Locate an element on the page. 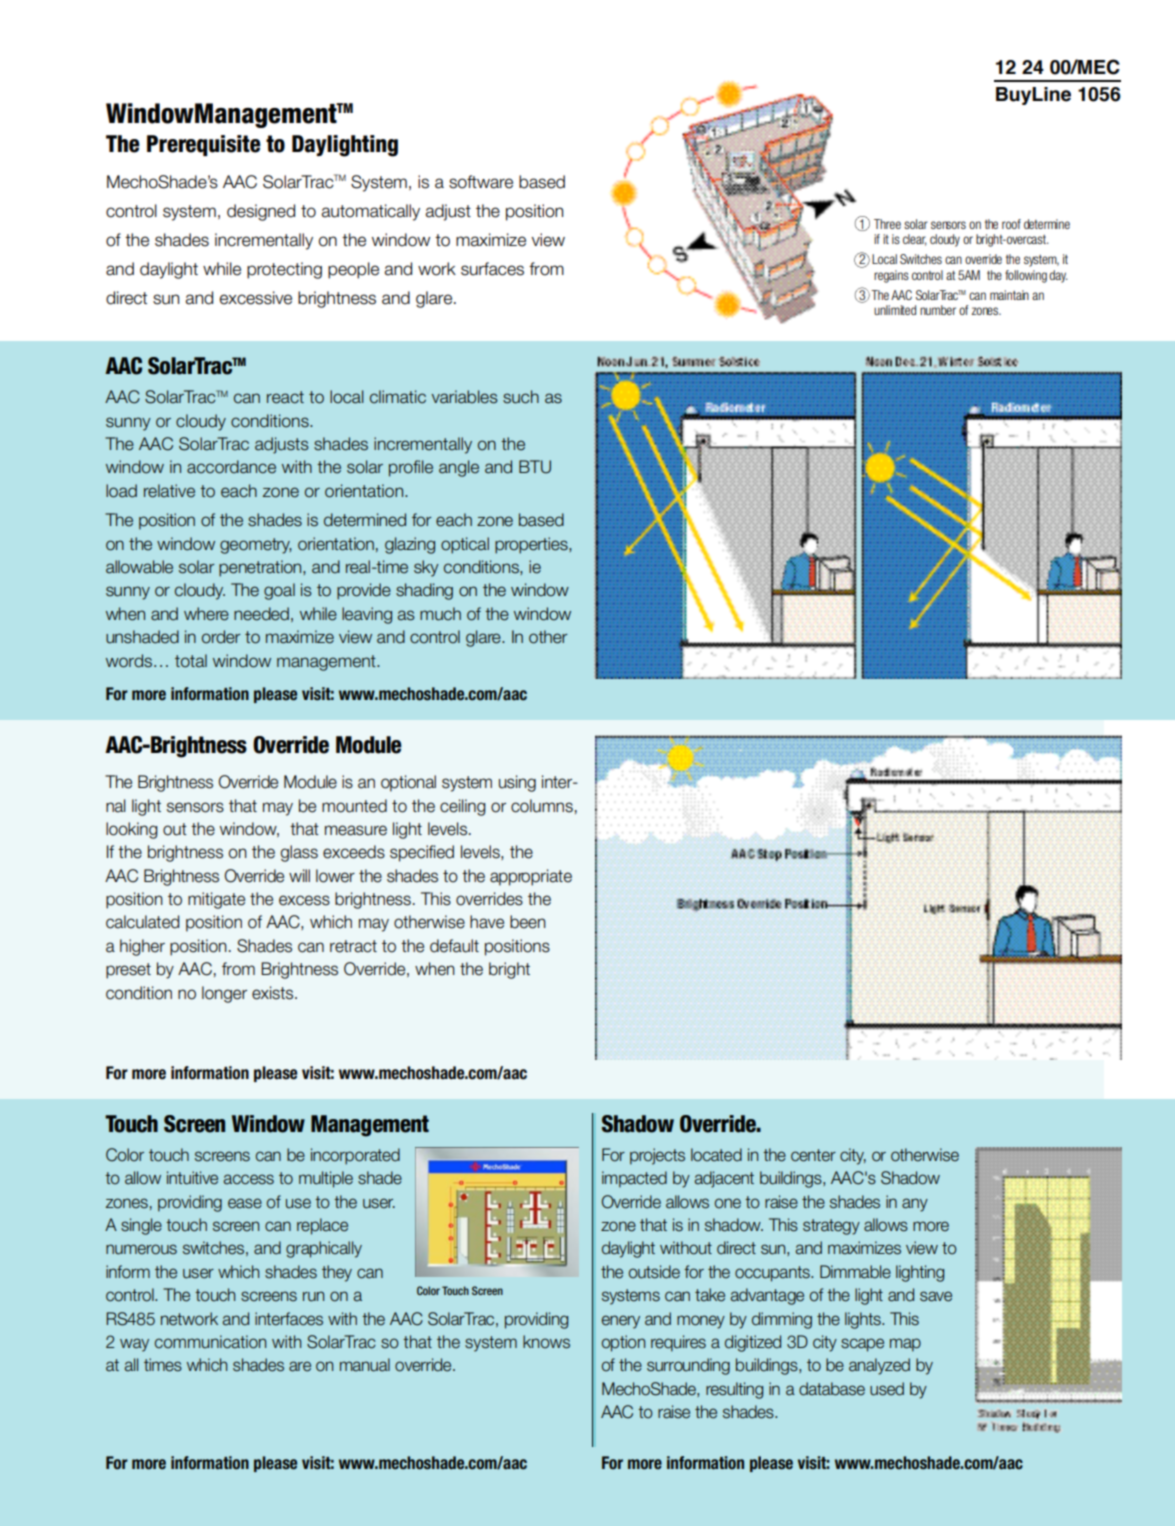  longer is located at coordinates (224, 994).
